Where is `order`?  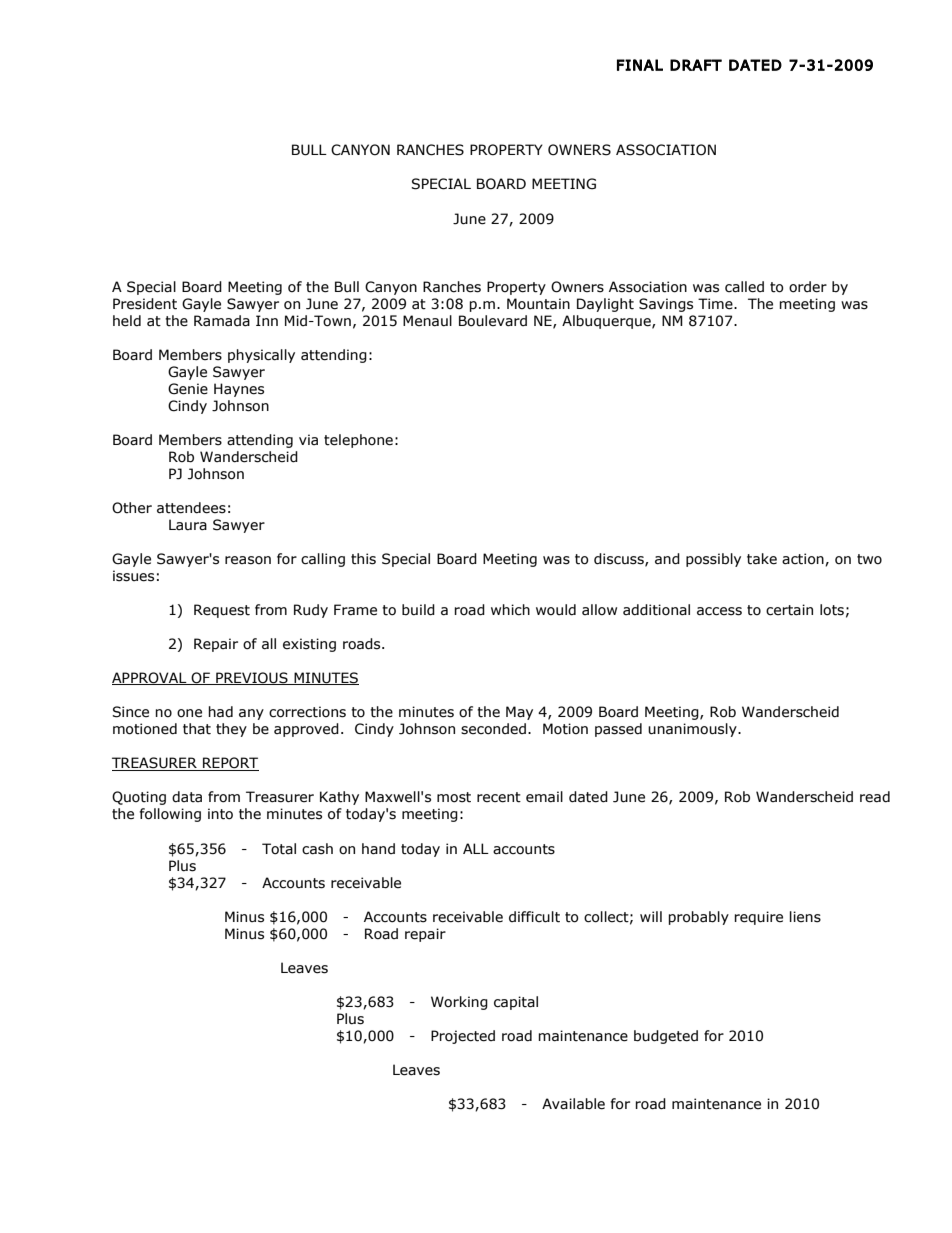
order is located at coordinates (808, 287).
